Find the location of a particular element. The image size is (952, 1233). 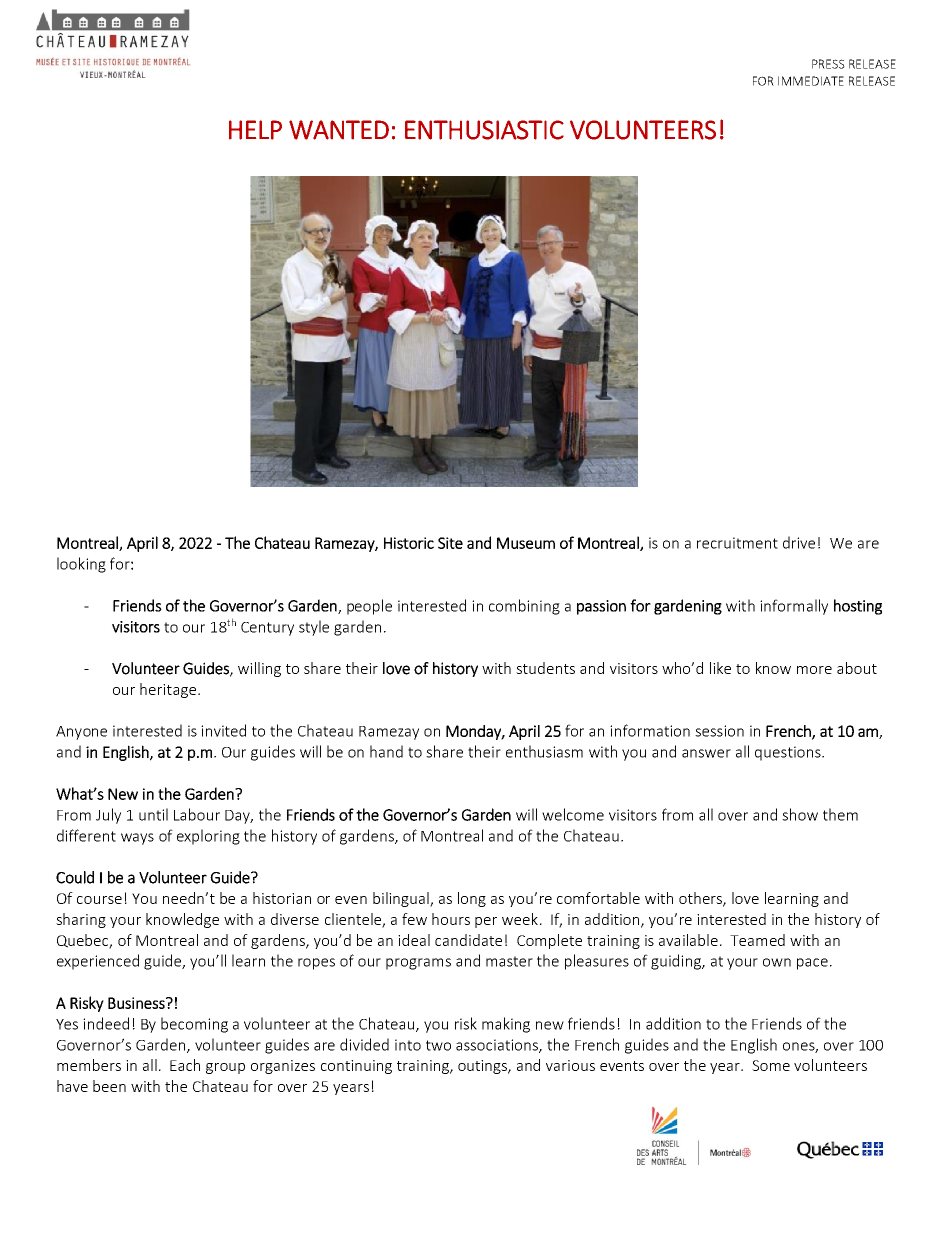

two is located at coordinates (438, 1045).
